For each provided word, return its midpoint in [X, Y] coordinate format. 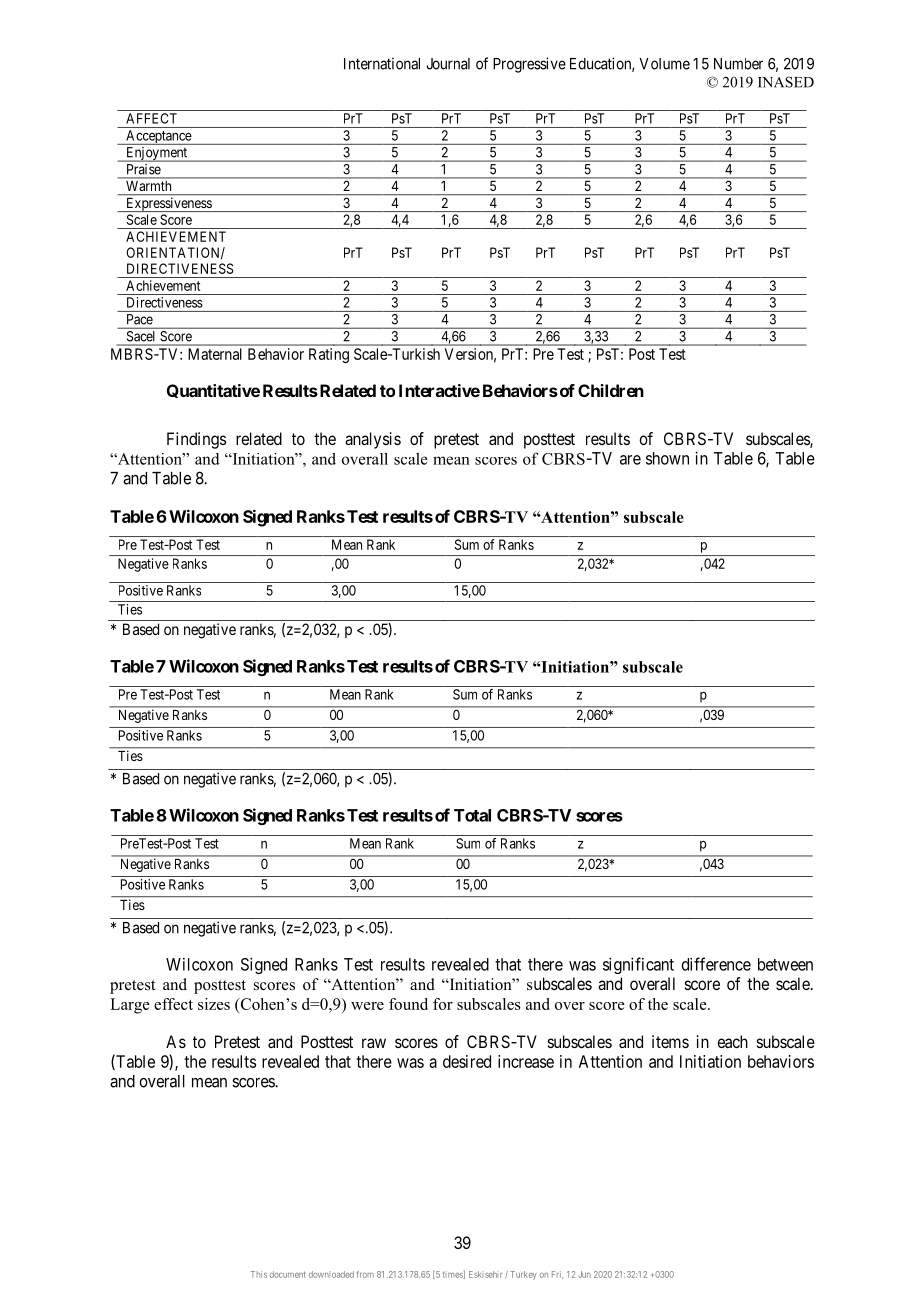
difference [716, 964]
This [259, 1274]
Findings [196, 440]
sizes [214, 1004]
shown [667, 458]
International [382, 63]
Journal [448, 64]
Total [472, 815]
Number [738, 64]
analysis [373, 440]
